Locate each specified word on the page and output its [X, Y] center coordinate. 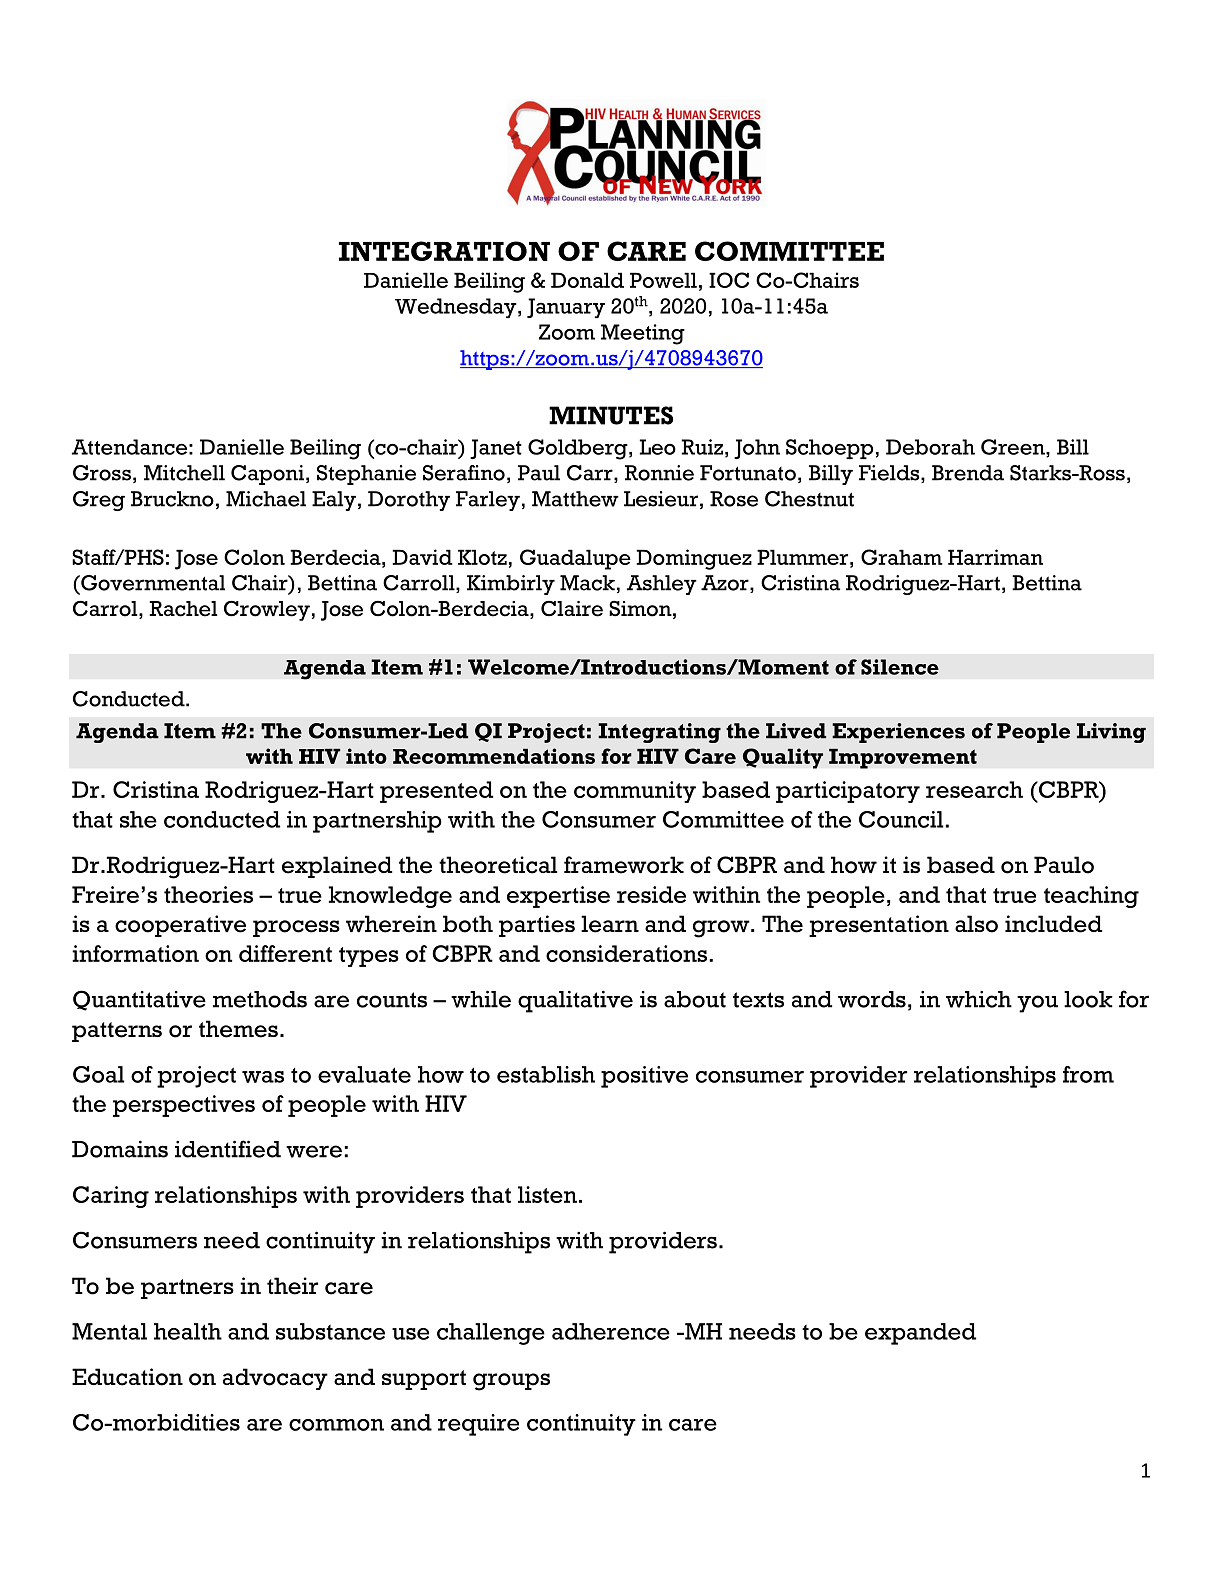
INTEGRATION [444, 251]
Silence [900, 667]
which [979, 999]
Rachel [183, 609]
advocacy [275, 1379]
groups [511, 1382]
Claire [572, 609]
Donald [587, 280]
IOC [729, 280]
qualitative [575, 1001]
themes [238, 1029]
